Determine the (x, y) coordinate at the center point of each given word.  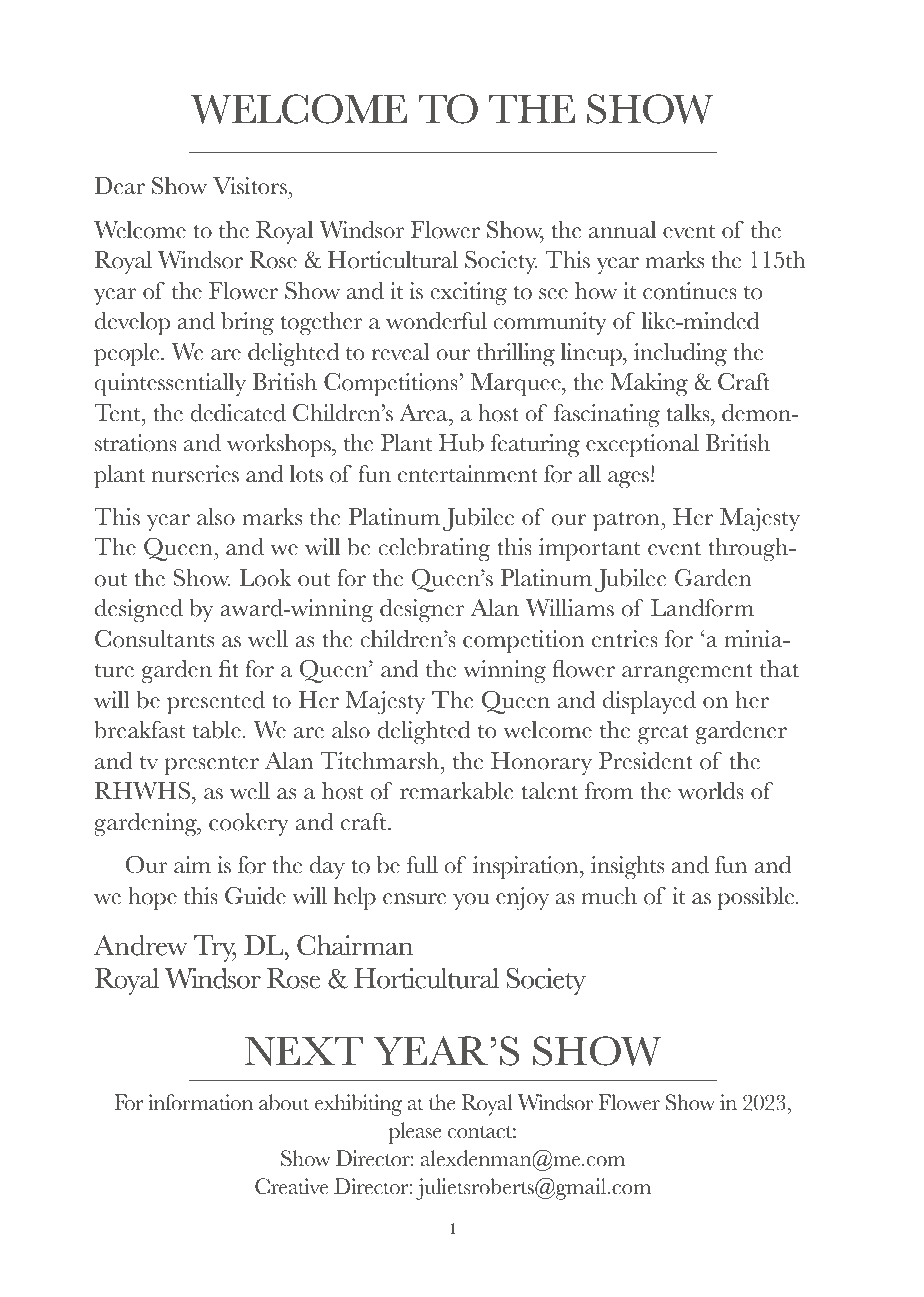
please (415, 1133)
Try (215, 949)
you (471, 901)
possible (757, 899)
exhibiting (358, 1105)
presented (216, 703)
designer (422, 611)
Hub (461, 443)
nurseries (195, 474)
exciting (468, 294)
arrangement (687, 674)
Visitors (251, 187)
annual (622, 230)
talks (689, 413)
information (200, 1102)
